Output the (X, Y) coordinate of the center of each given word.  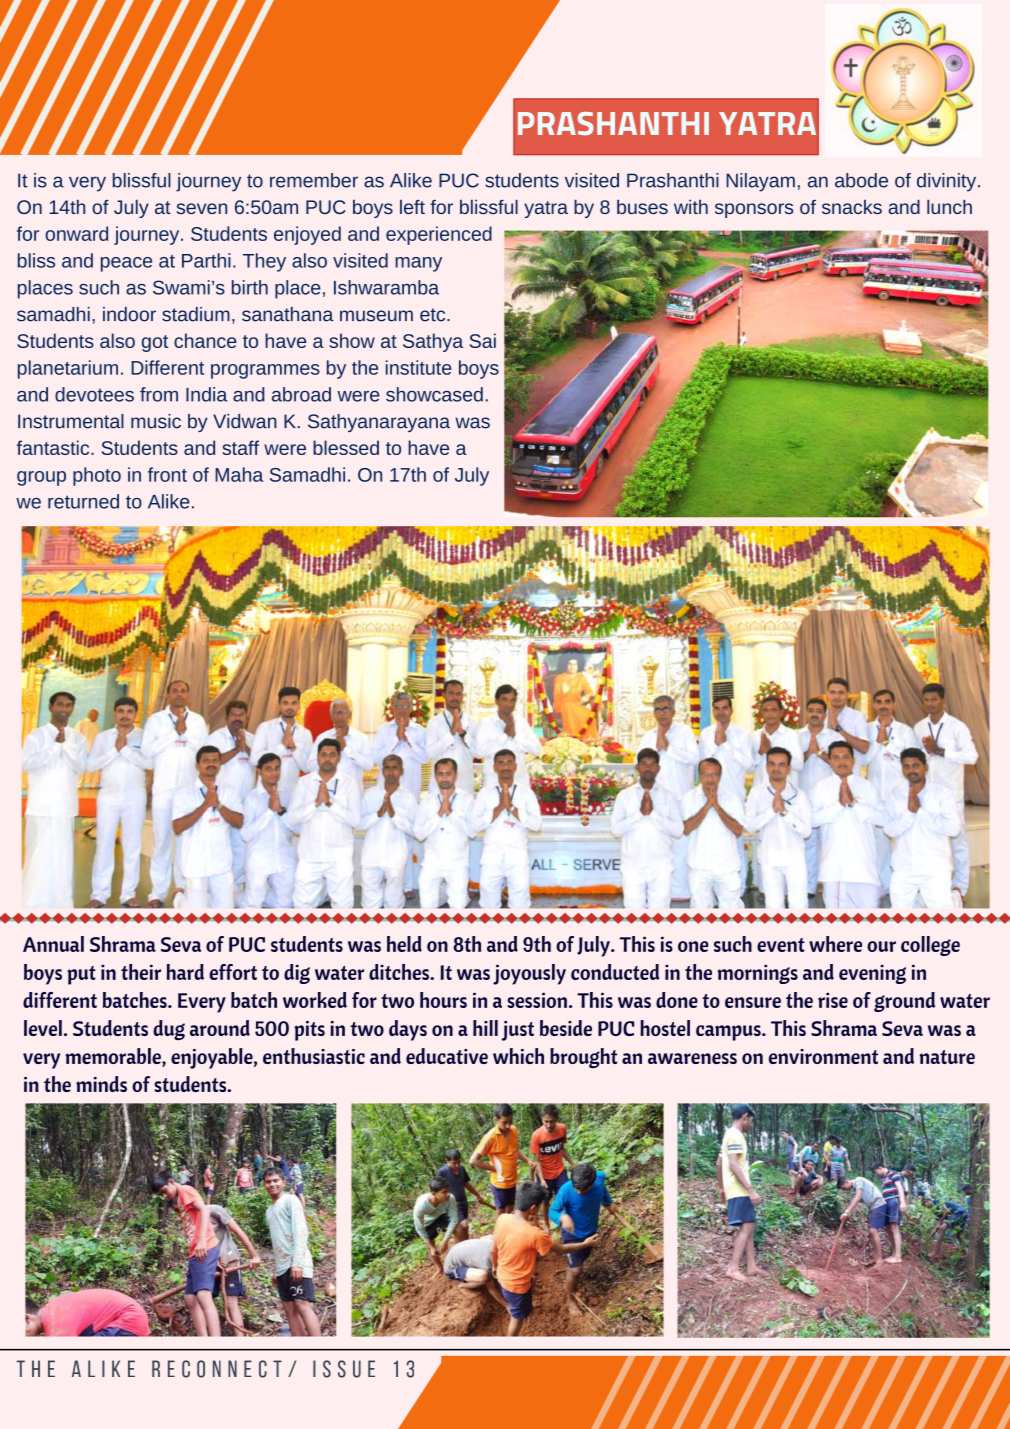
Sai (483, 340)
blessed (346, 447)
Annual (53, 944)
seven (202, 208)
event (781, 945)
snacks (852, 206)
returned (83, 501)
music (156, 421)
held (404, 944)
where (835, 944)
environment (823, 1056)
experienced (439, 235)
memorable (114, 1057)
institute (419, 367)
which (518, 1056)
